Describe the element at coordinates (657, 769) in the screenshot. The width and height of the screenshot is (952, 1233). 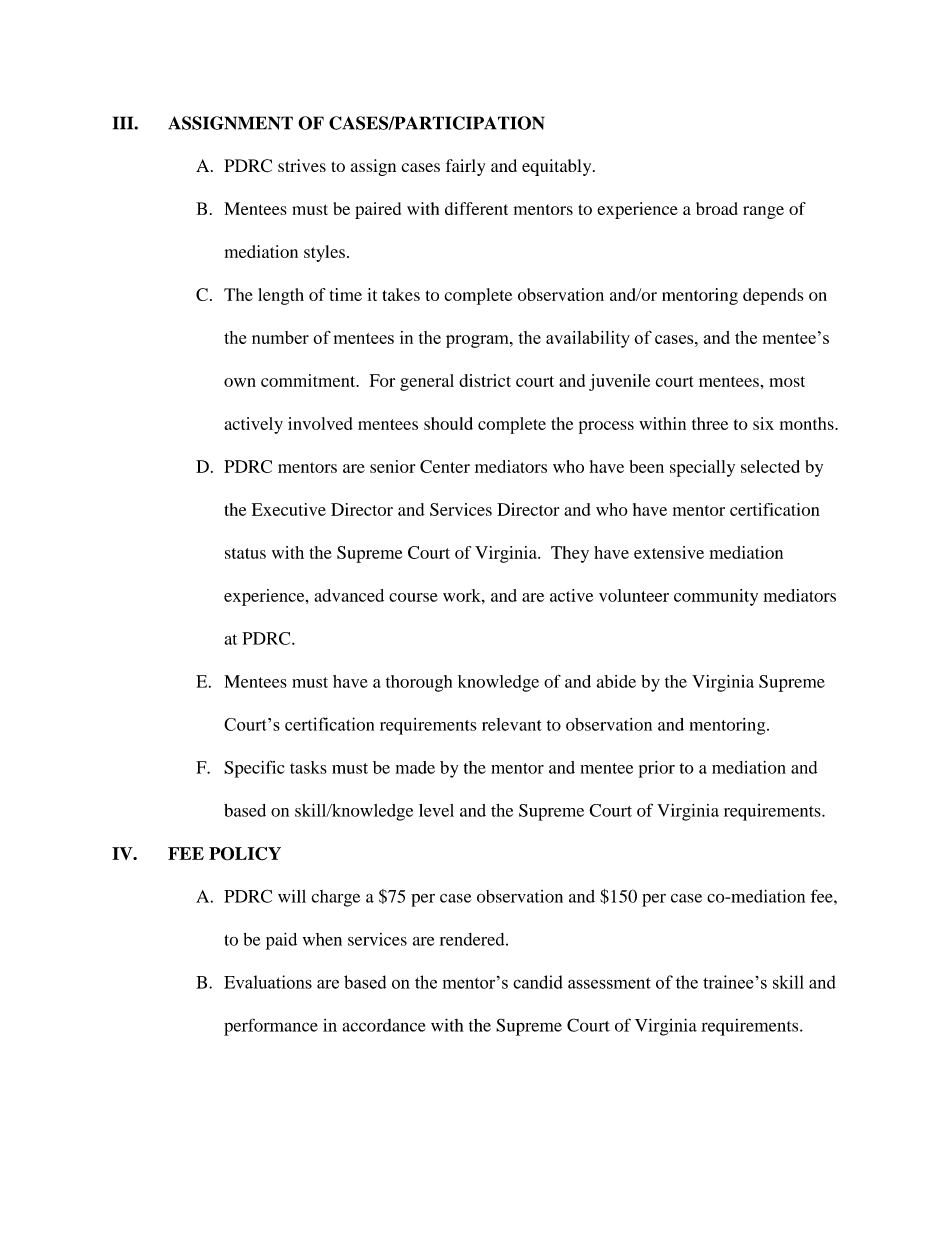
I see `prior` at that location.
